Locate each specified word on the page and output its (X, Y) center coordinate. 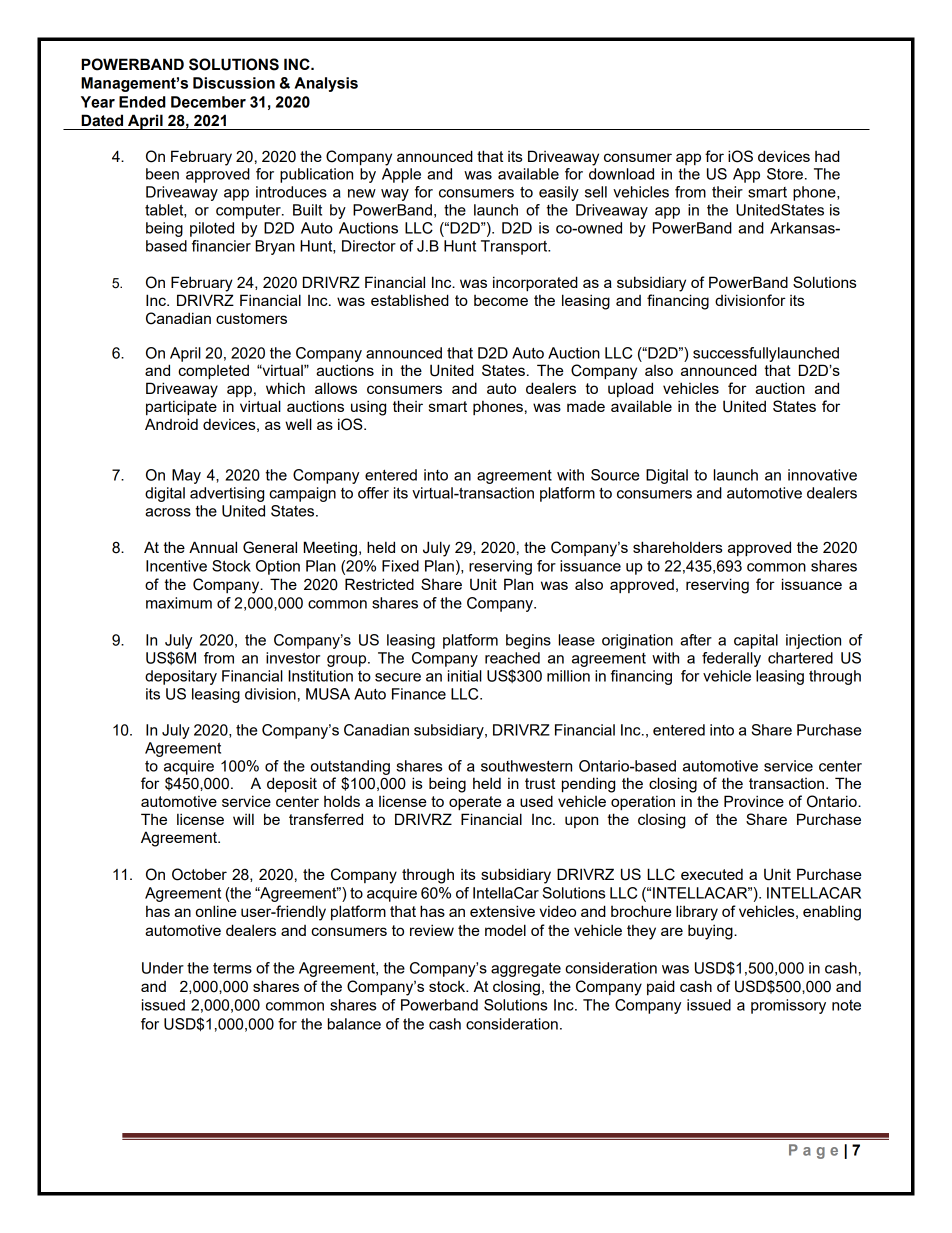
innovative (822, 475)
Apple (401, 175)
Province (754, 801)
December (208, 102)
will (243, 819)
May (186, 476)
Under (163, 968)
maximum (179, 603)
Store (785, 174)
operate (475, 803)
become (501, 300)
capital (756, 641)
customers (251, 318)
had (827, 156)
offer (373, 493)
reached (512, 658)
